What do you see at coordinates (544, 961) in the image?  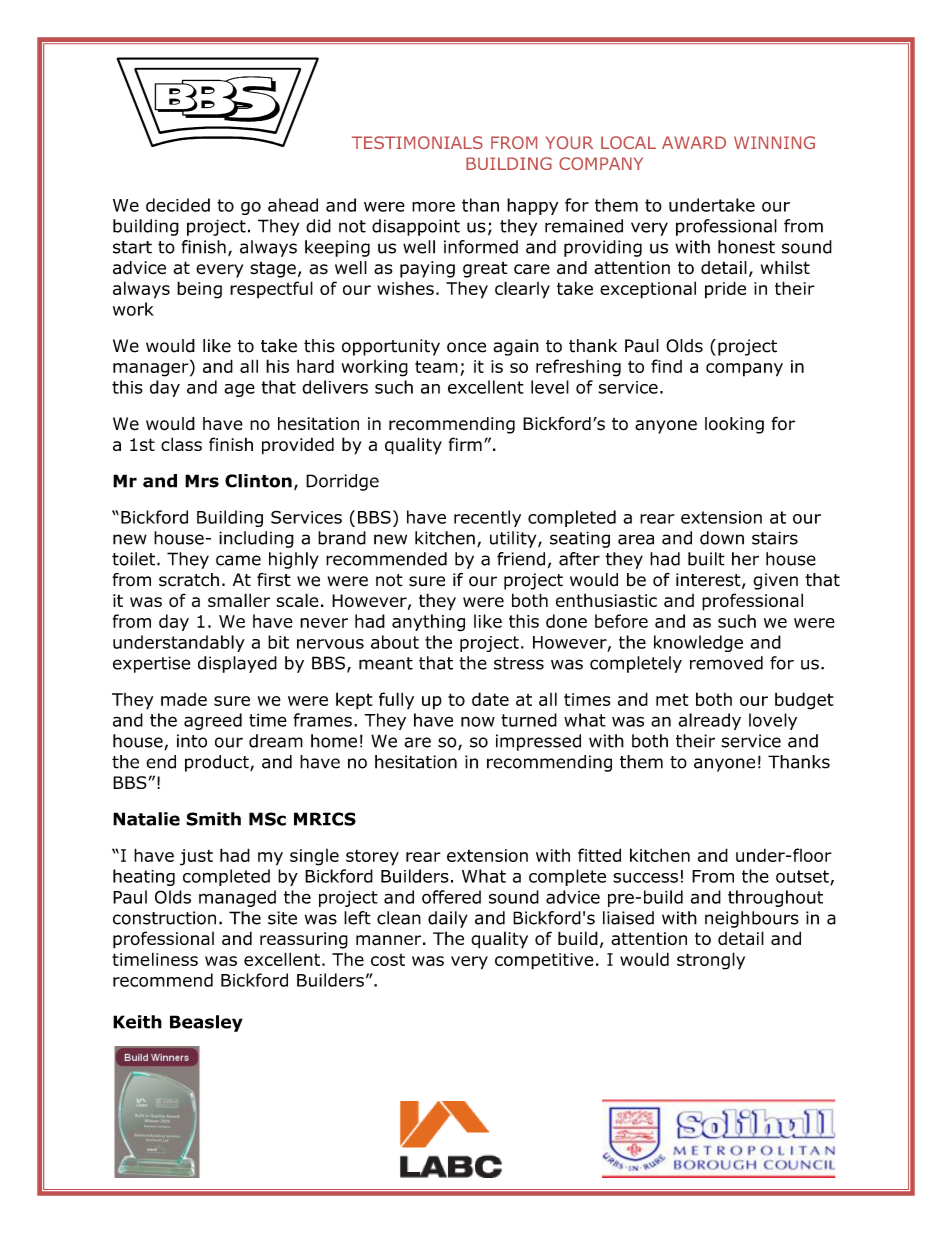 I see `competitive` at bounding box center [544, 961].
